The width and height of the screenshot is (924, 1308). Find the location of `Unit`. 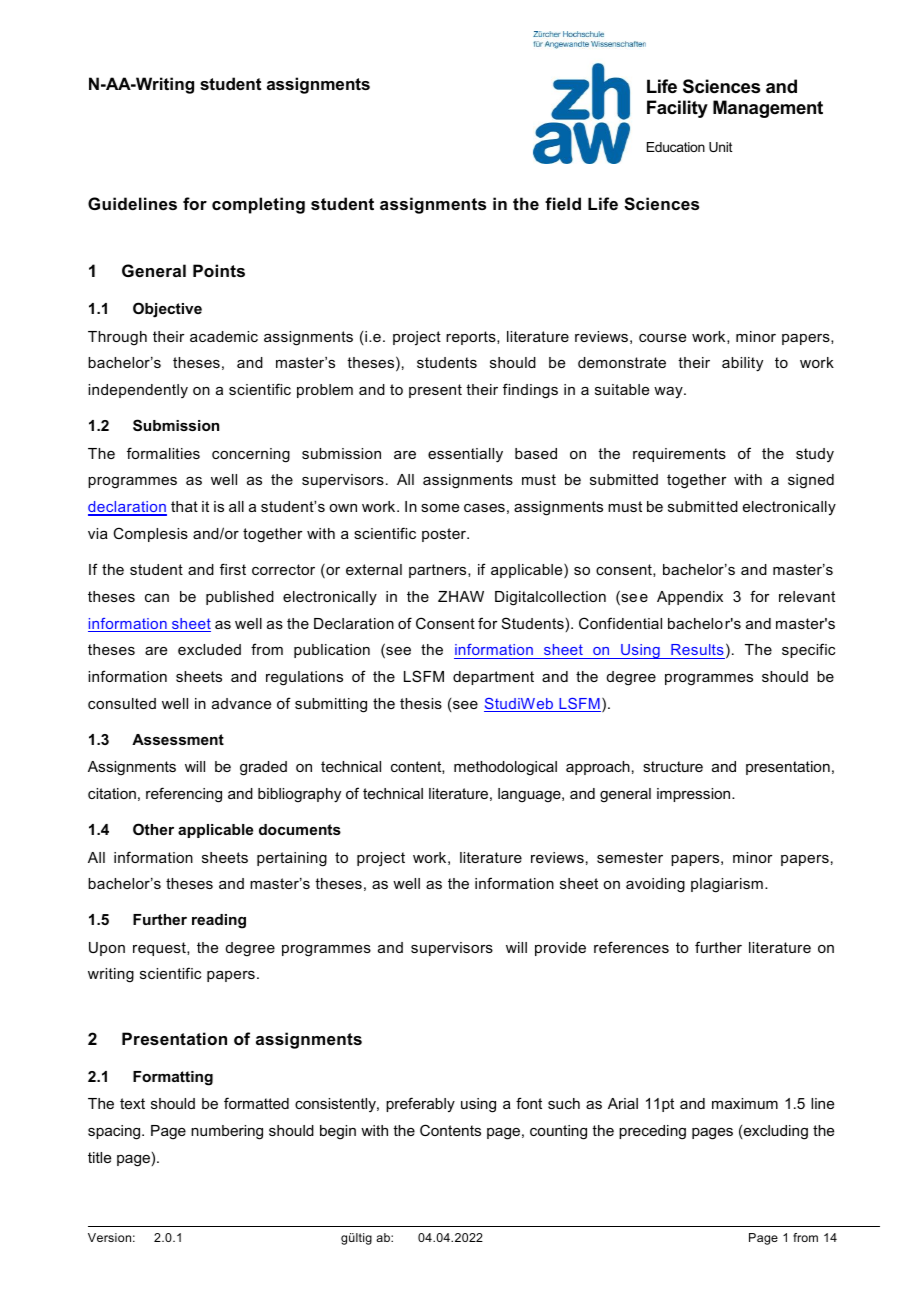

Unit is located at coordinates (720, 147).
